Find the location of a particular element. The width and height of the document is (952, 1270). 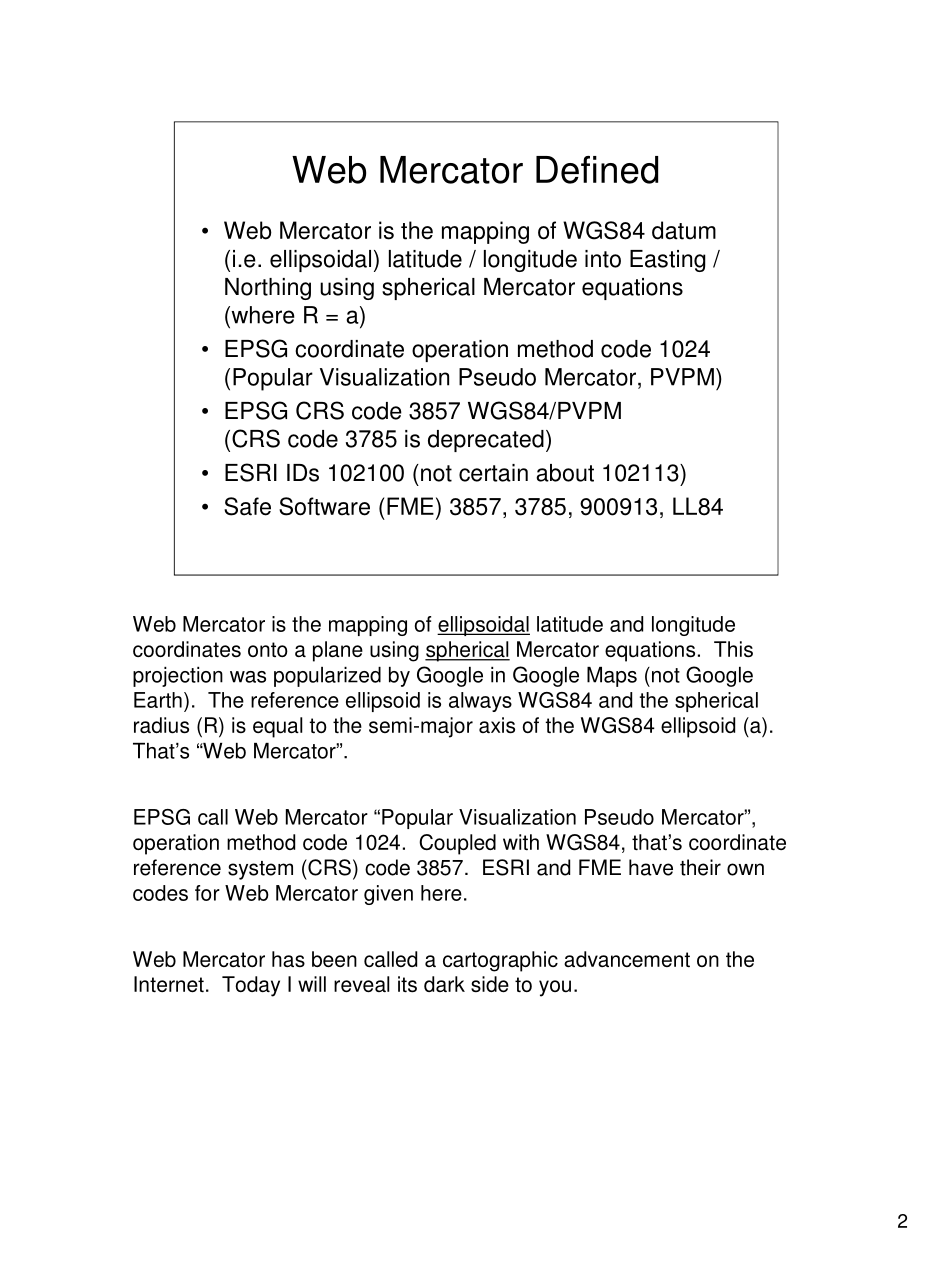

Defined is located at coordinates (597, 170).
